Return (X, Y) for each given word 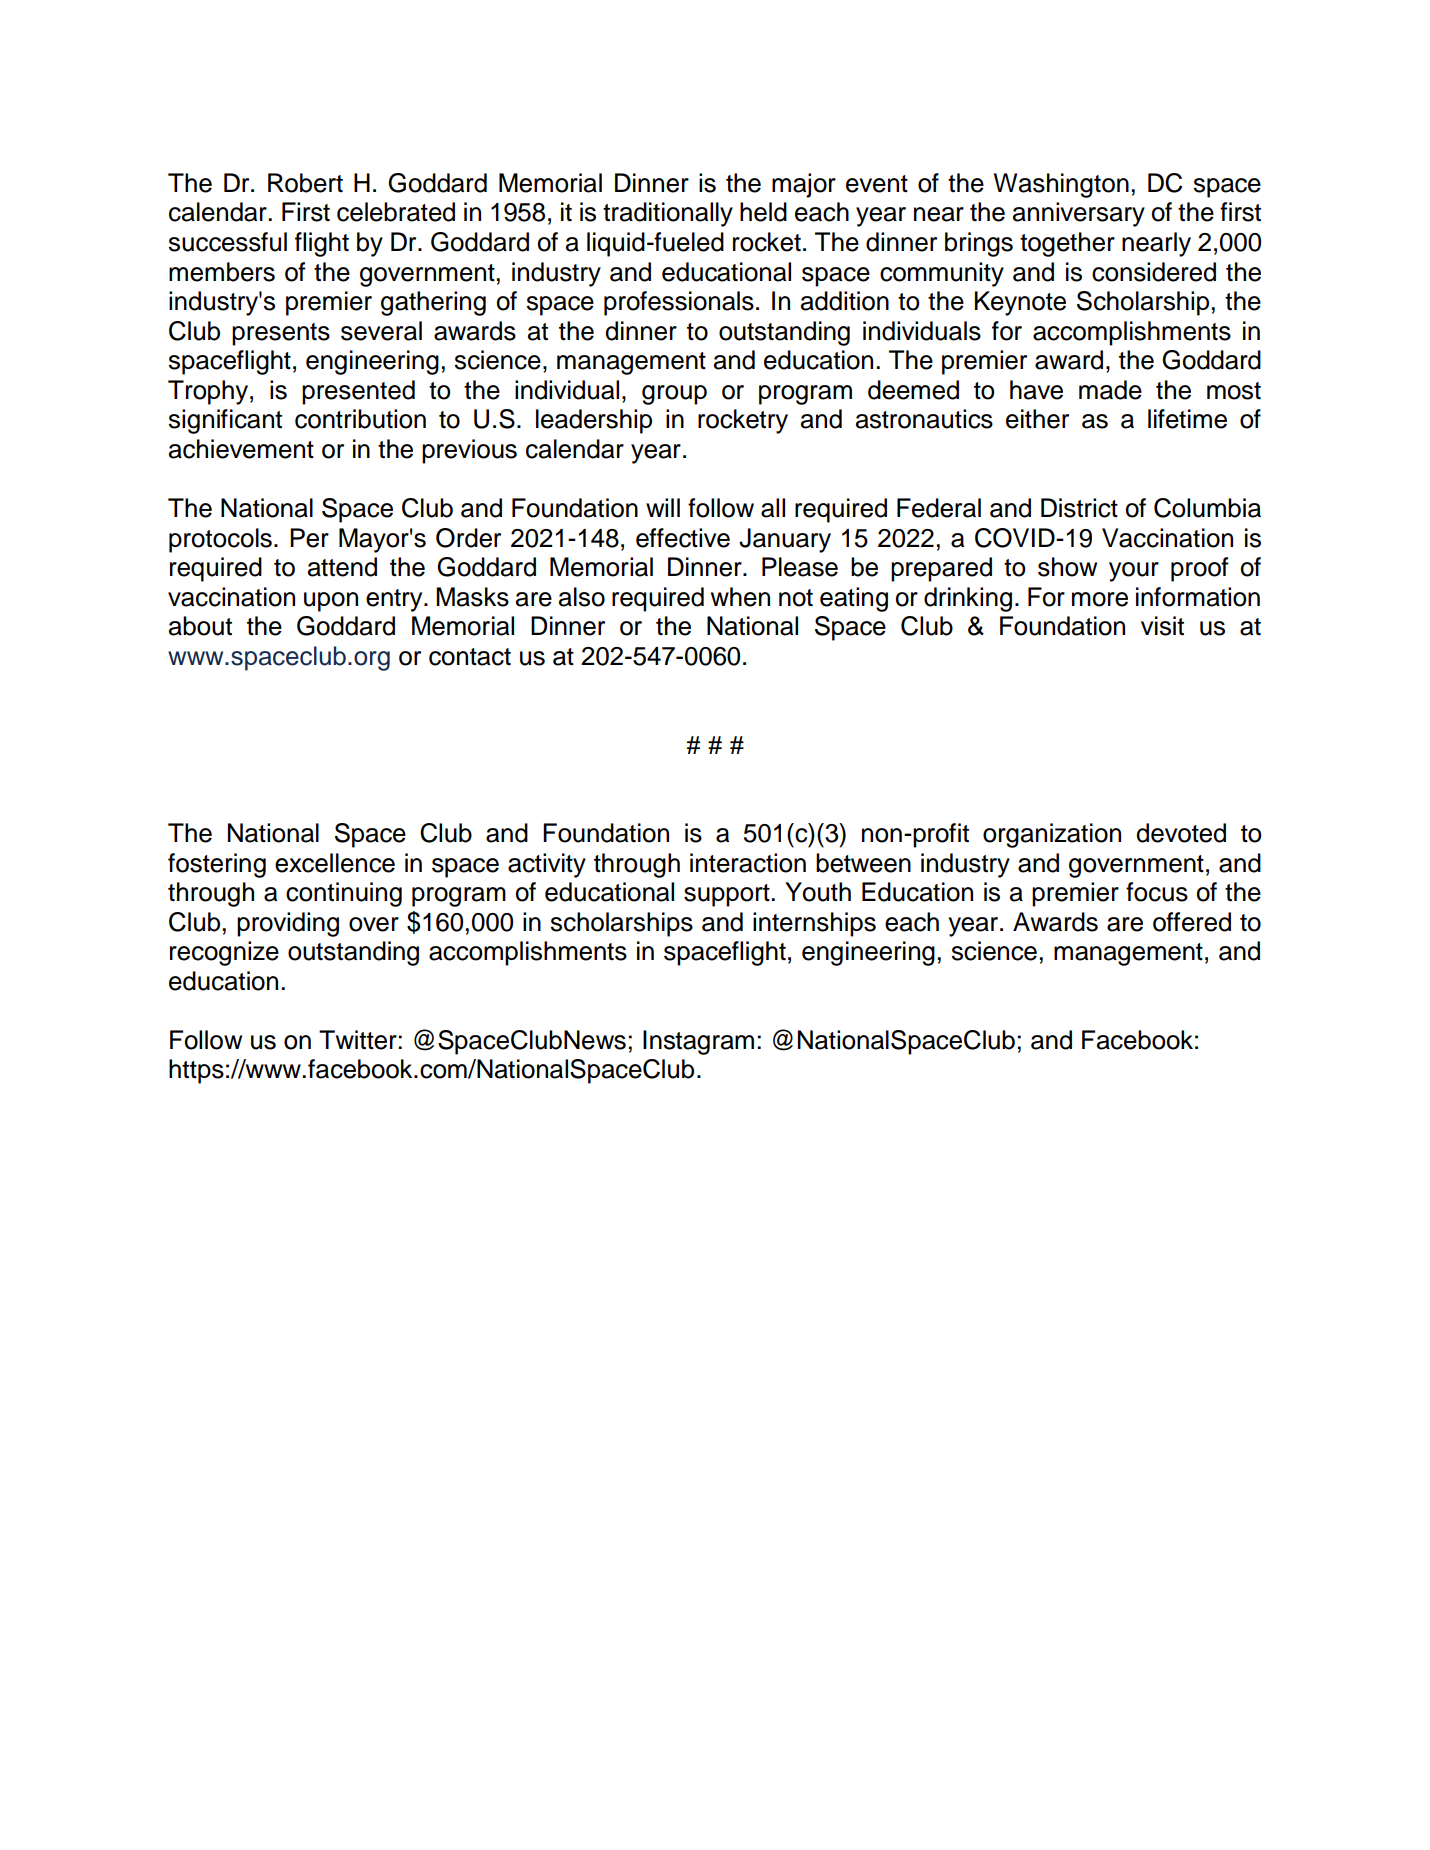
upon (331, 602)
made (1110, 390)
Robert (305, 183)
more (1100, 599)
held (763, 212)
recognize (224, 953)
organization (1052, 835)
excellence (335, 863)
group (674, 395)
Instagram (698, 1042)
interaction (748, 863)
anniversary (1079, 214)
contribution (360, 419)
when (740, 597)
